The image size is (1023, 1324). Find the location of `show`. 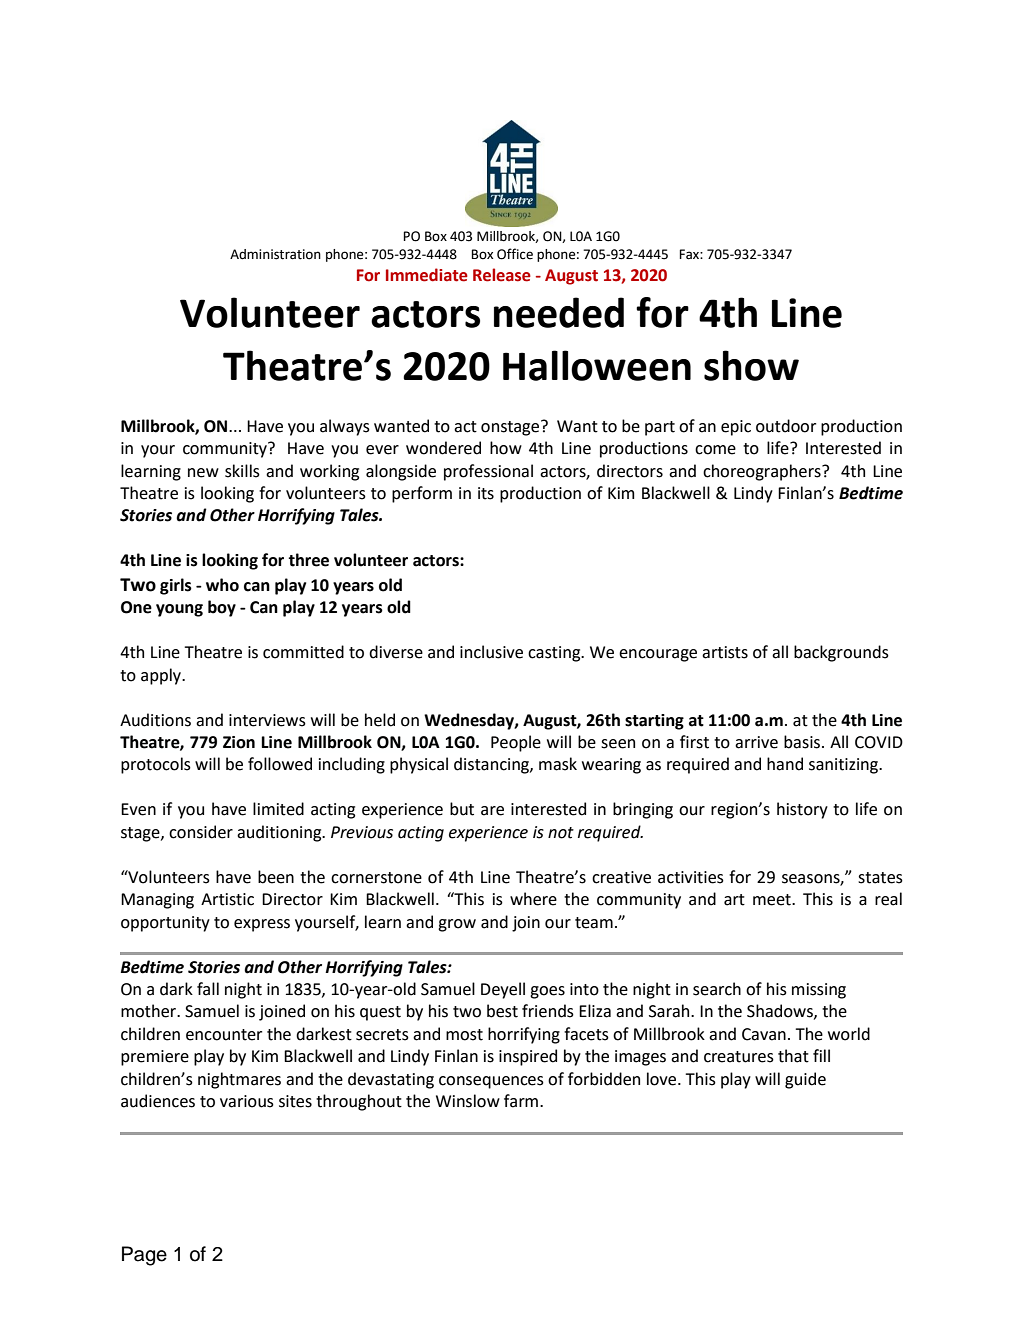

show is located at coordinates (751, 365).
